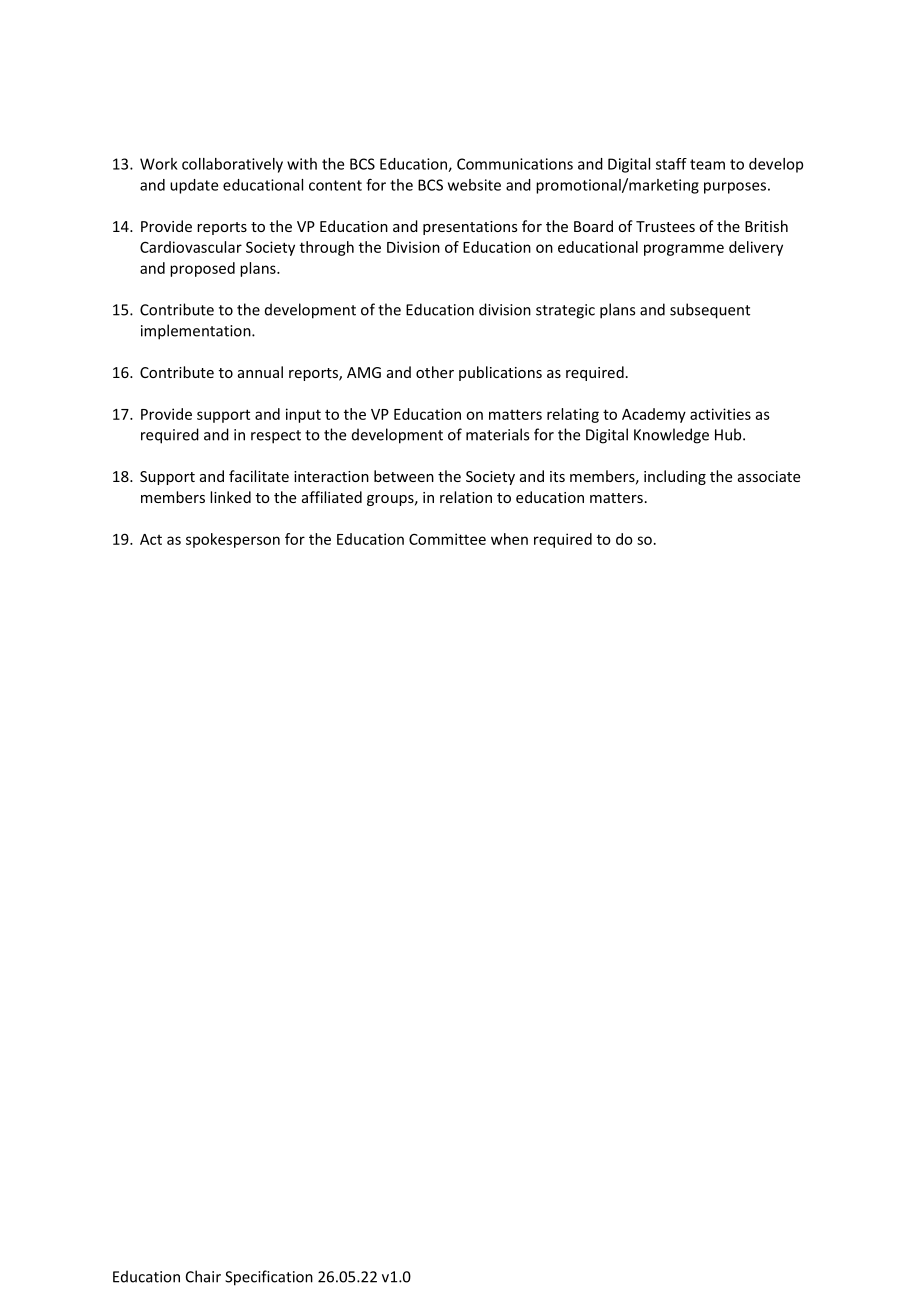 The height and width of the screenshot is (1308, 924). I want to click on team, so click(707, 164).
